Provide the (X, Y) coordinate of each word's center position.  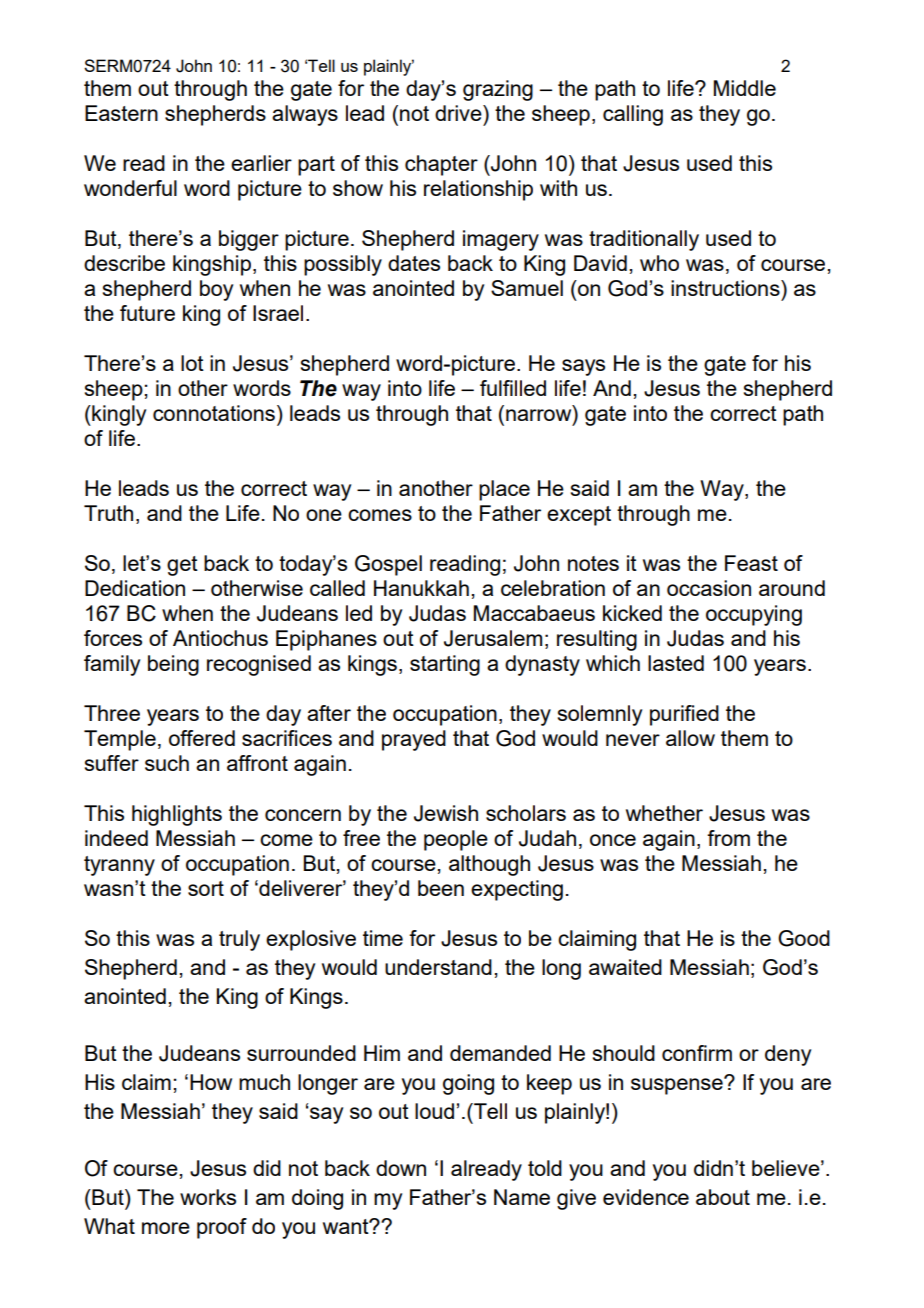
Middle (745, 88)
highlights (177, 815)
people (456, 840)
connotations (214, 413)
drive (459, 113)
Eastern (121, 113)
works (208, 1197)
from (728, 838)
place (504, 490)
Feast (751, 563)
